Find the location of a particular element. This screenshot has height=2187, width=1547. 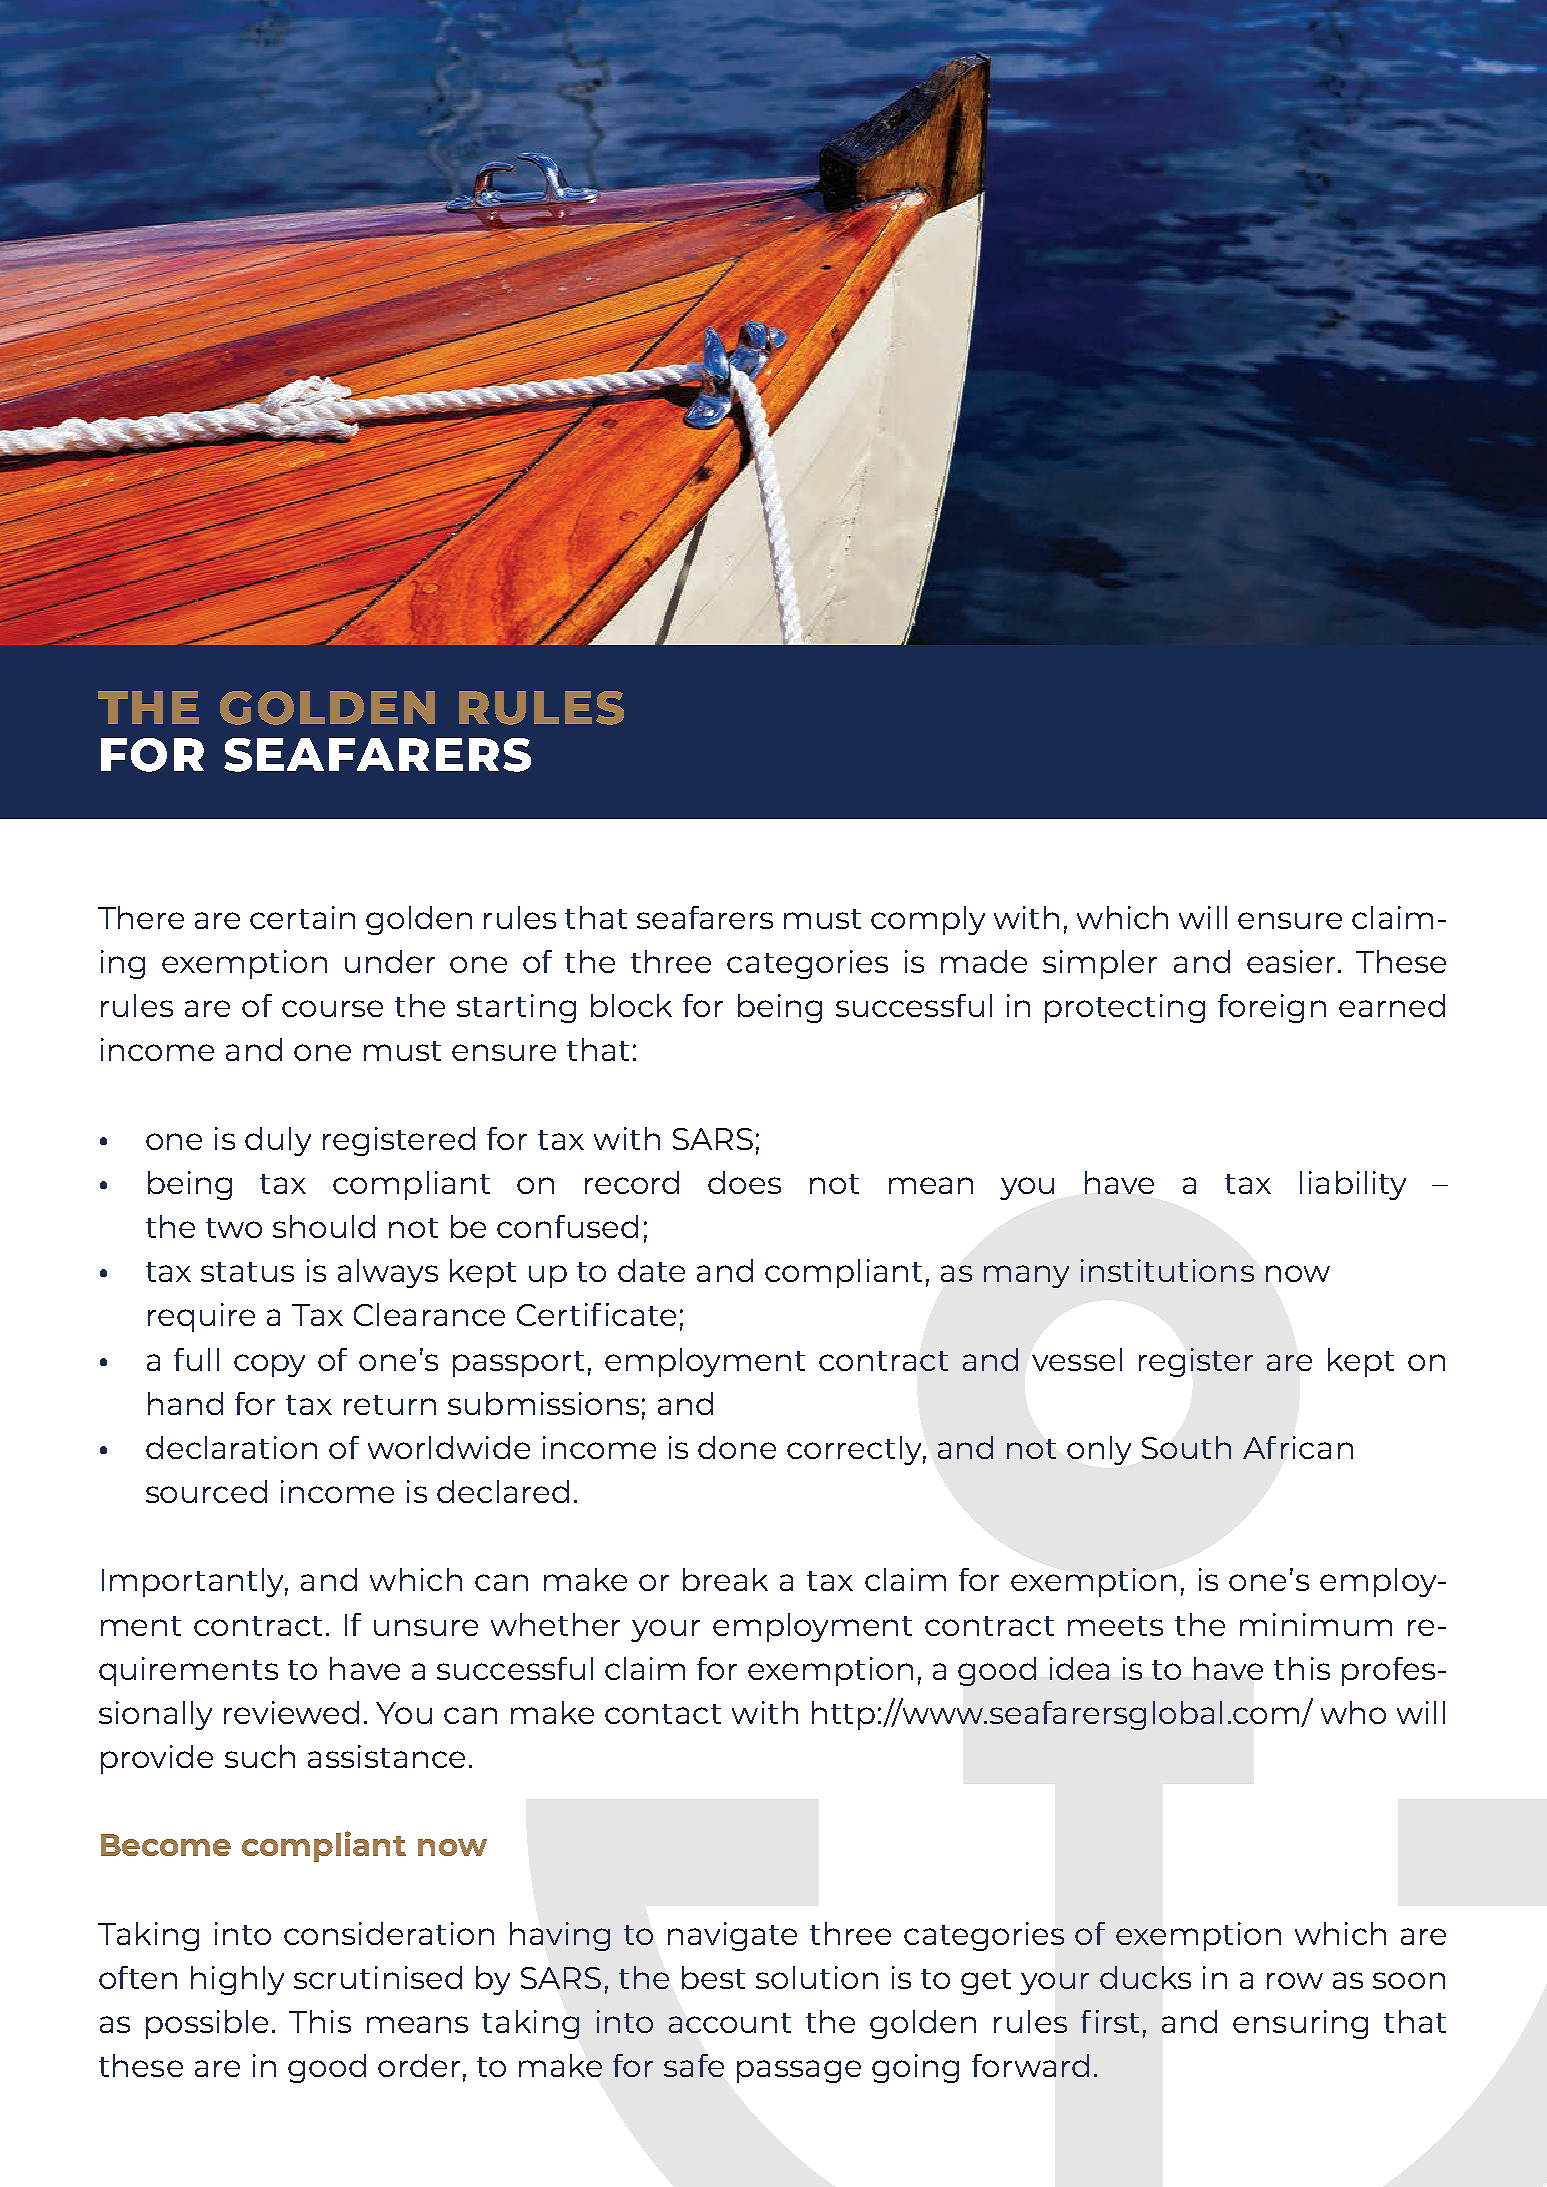

easier is located at coordinates (1293, 961).
